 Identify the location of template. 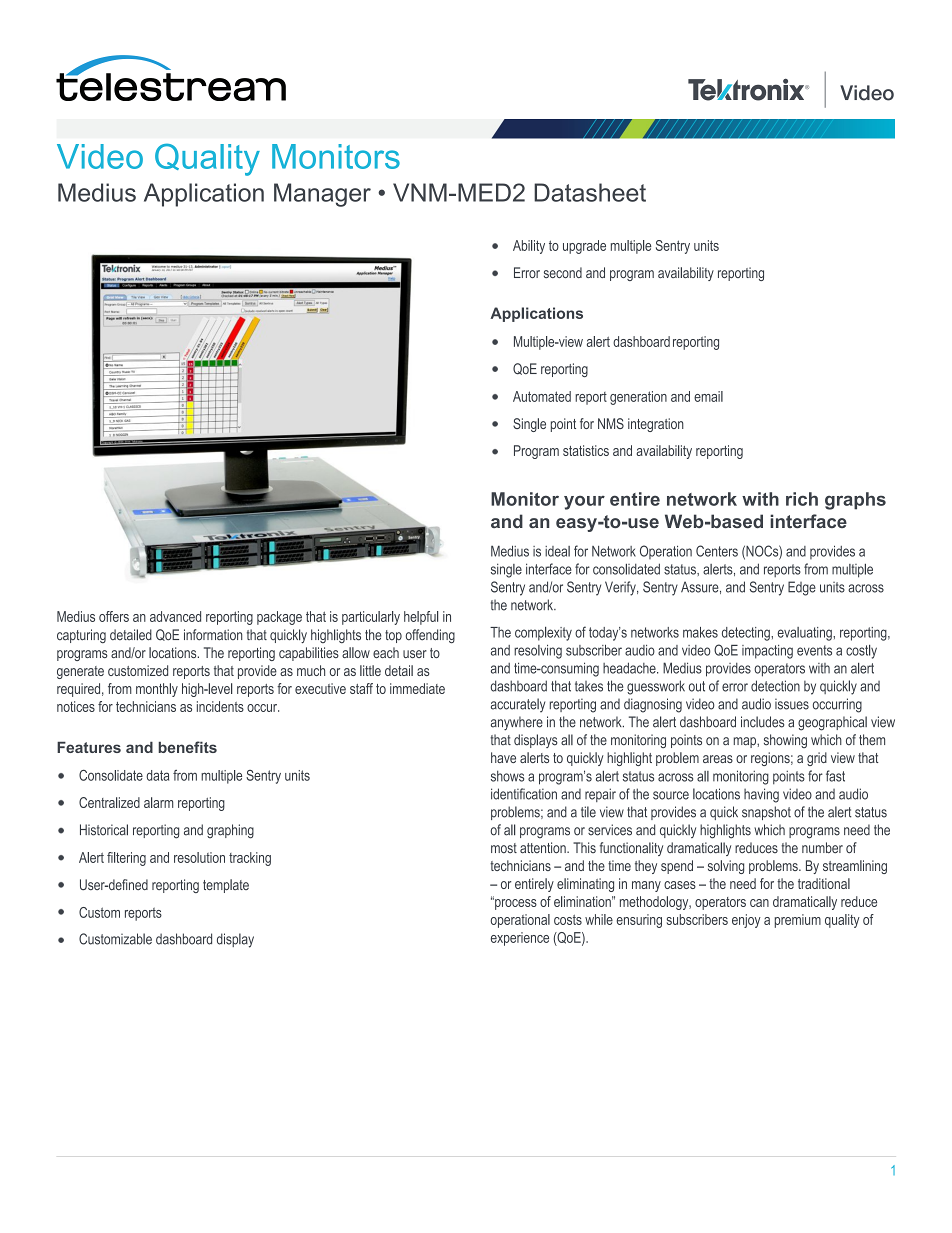
(226, 886).
